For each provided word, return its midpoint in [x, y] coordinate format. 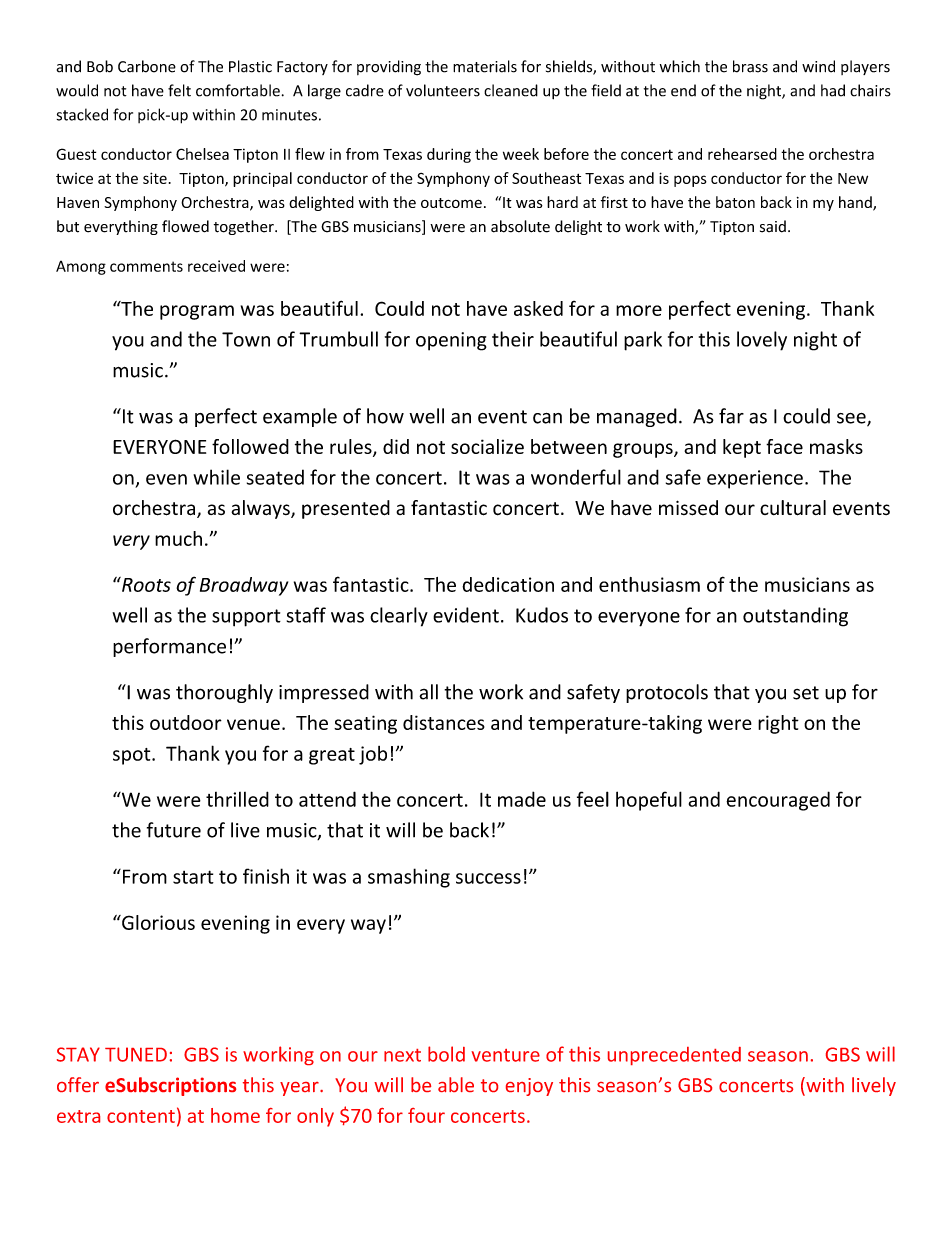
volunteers [443, 90]
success [488, 878]
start [193, 877]
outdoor [186, 722]
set [806, 693]
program [197, 312]
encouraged [778, 801]
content [141, 1116]
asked [538, 308]
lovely [762, 341]
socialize [487, 446]
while [216, 477]
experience [755, 479]
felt [179, 90]
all [428, 692]
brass [750, 66]
